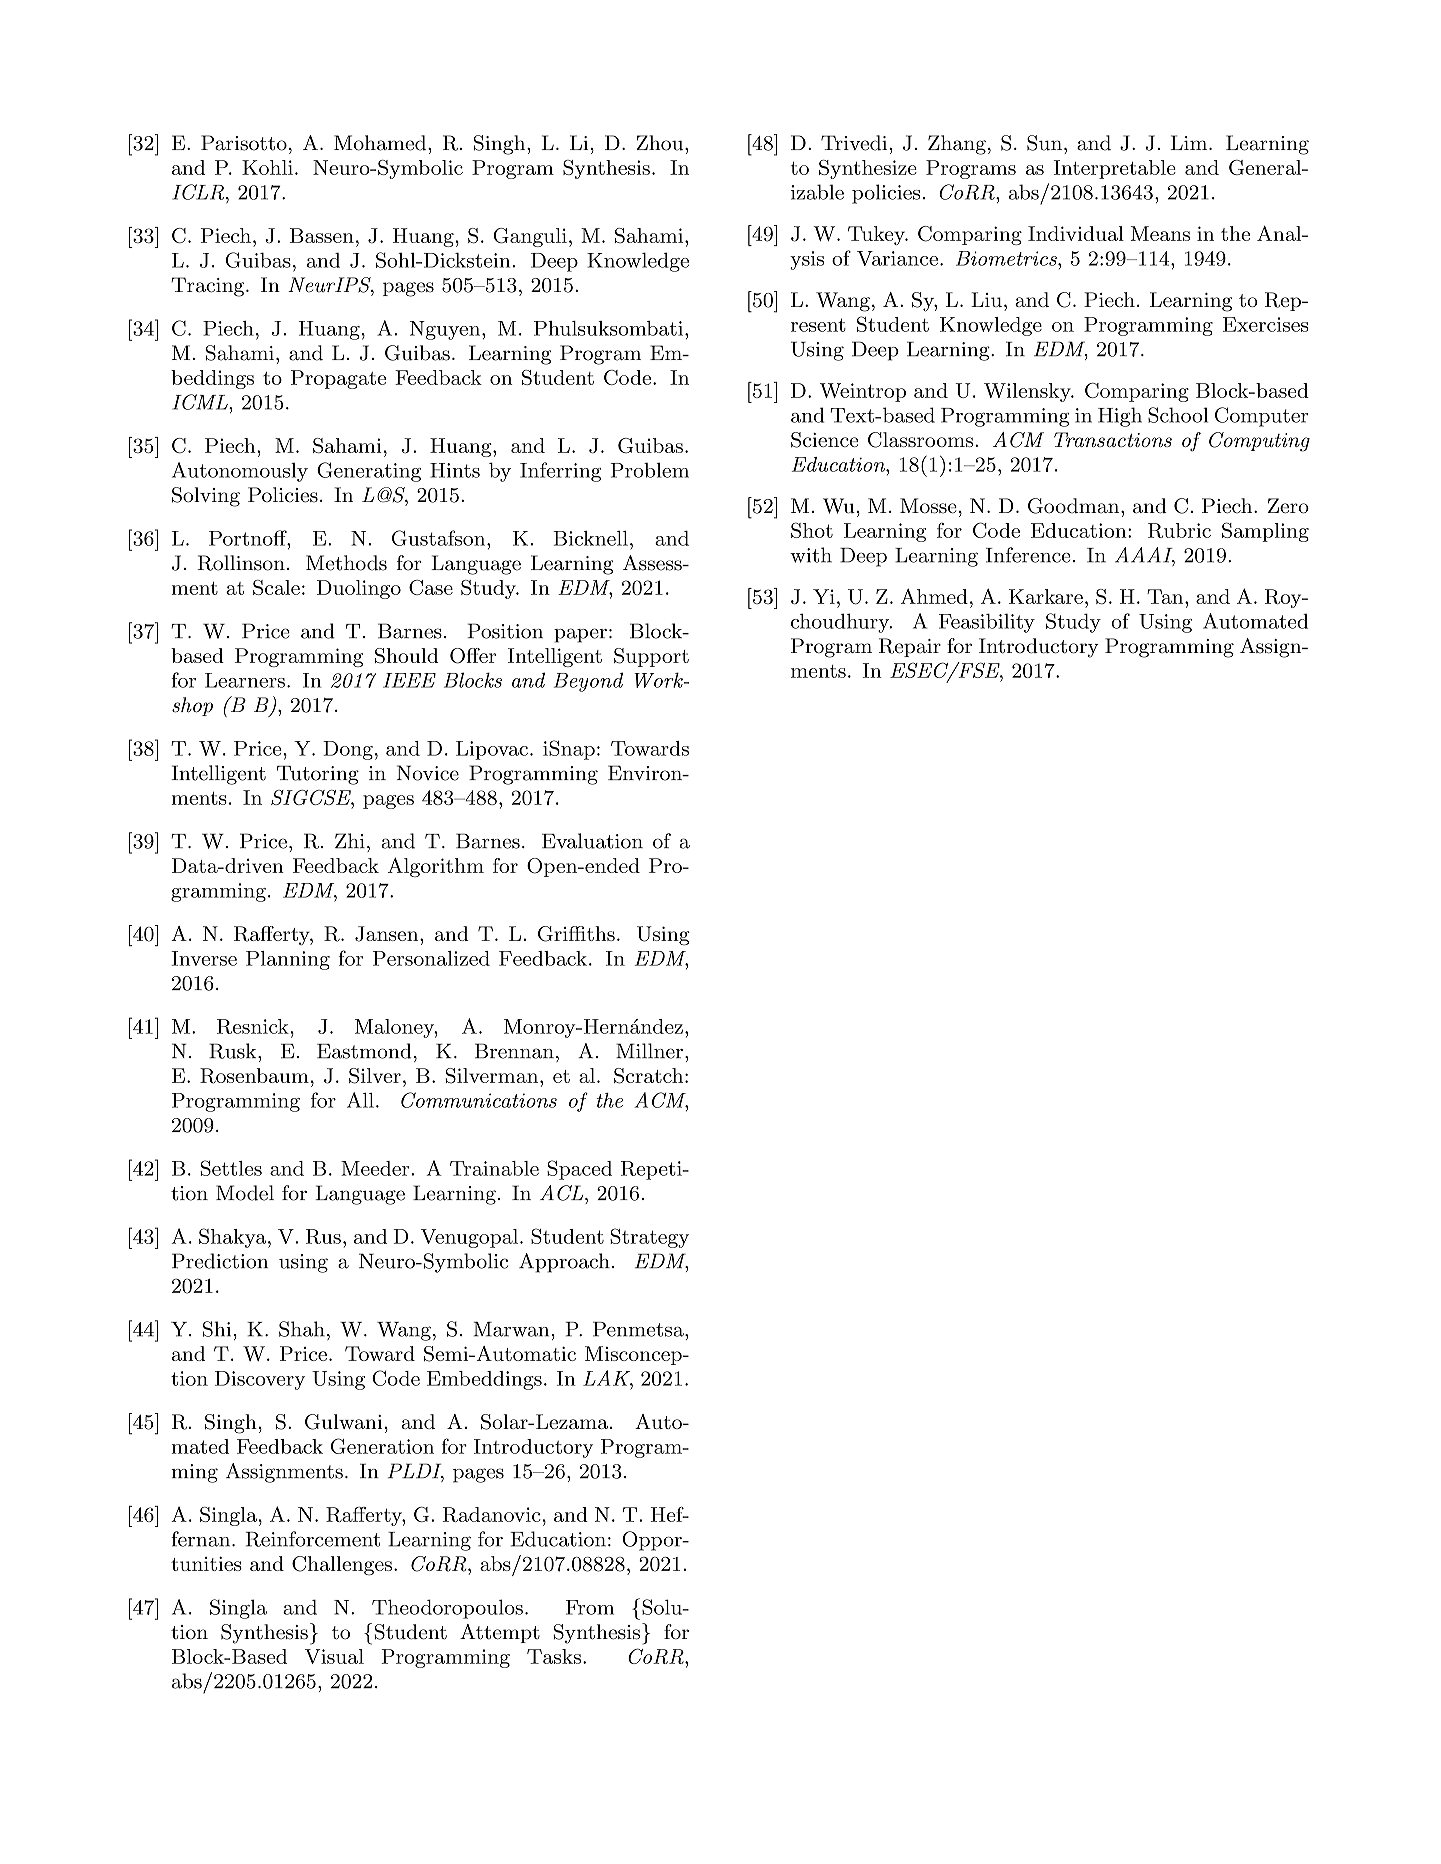 This screenshot has width=1441, height=1864. I want to click on Jansen, so click(386, 934).
